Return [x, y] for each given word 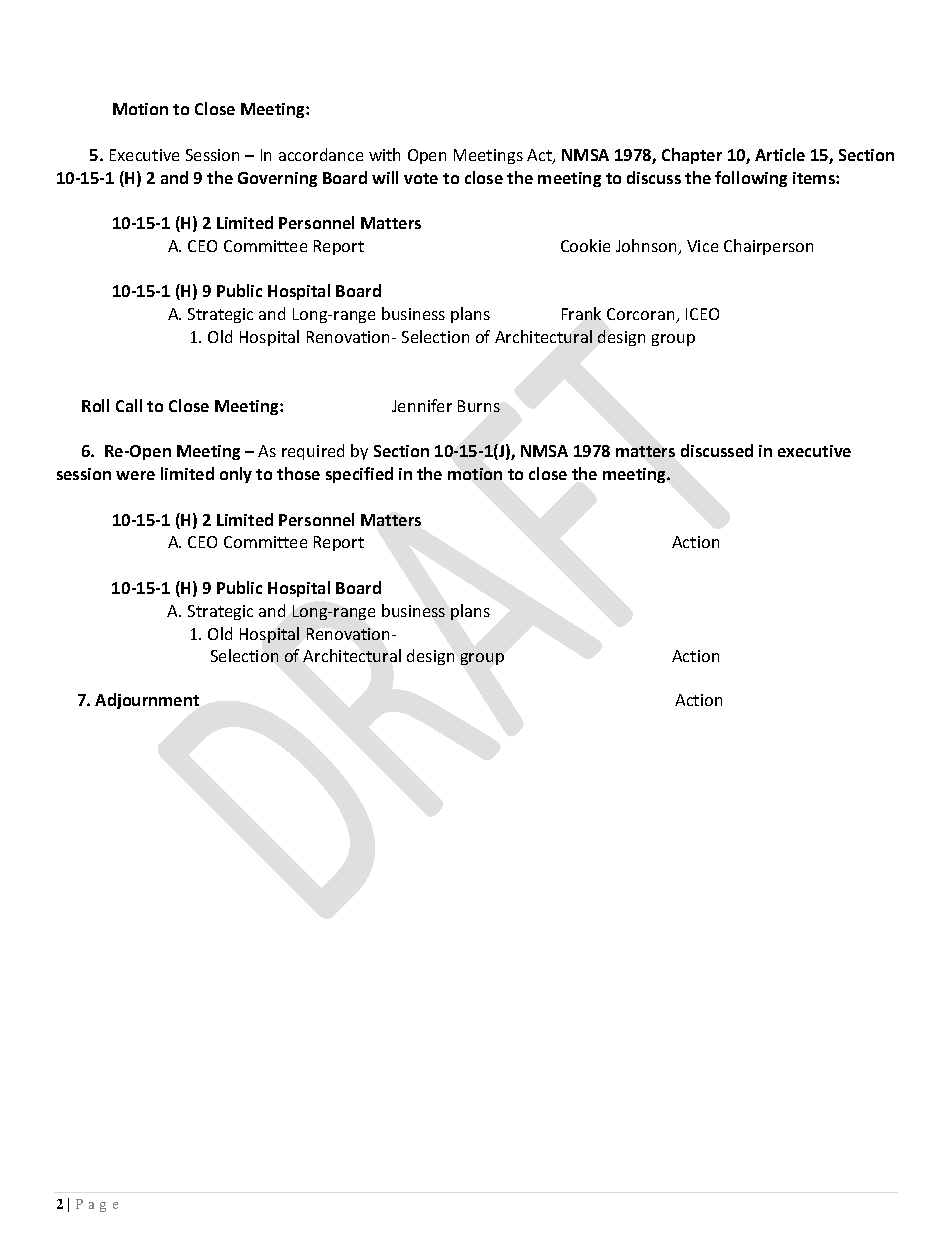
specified [359, 475]
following [751, 179]
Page [97, 1205]
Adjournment [147, 701]
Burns [479, 406]
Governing [277, 179]
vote [421, 178]
